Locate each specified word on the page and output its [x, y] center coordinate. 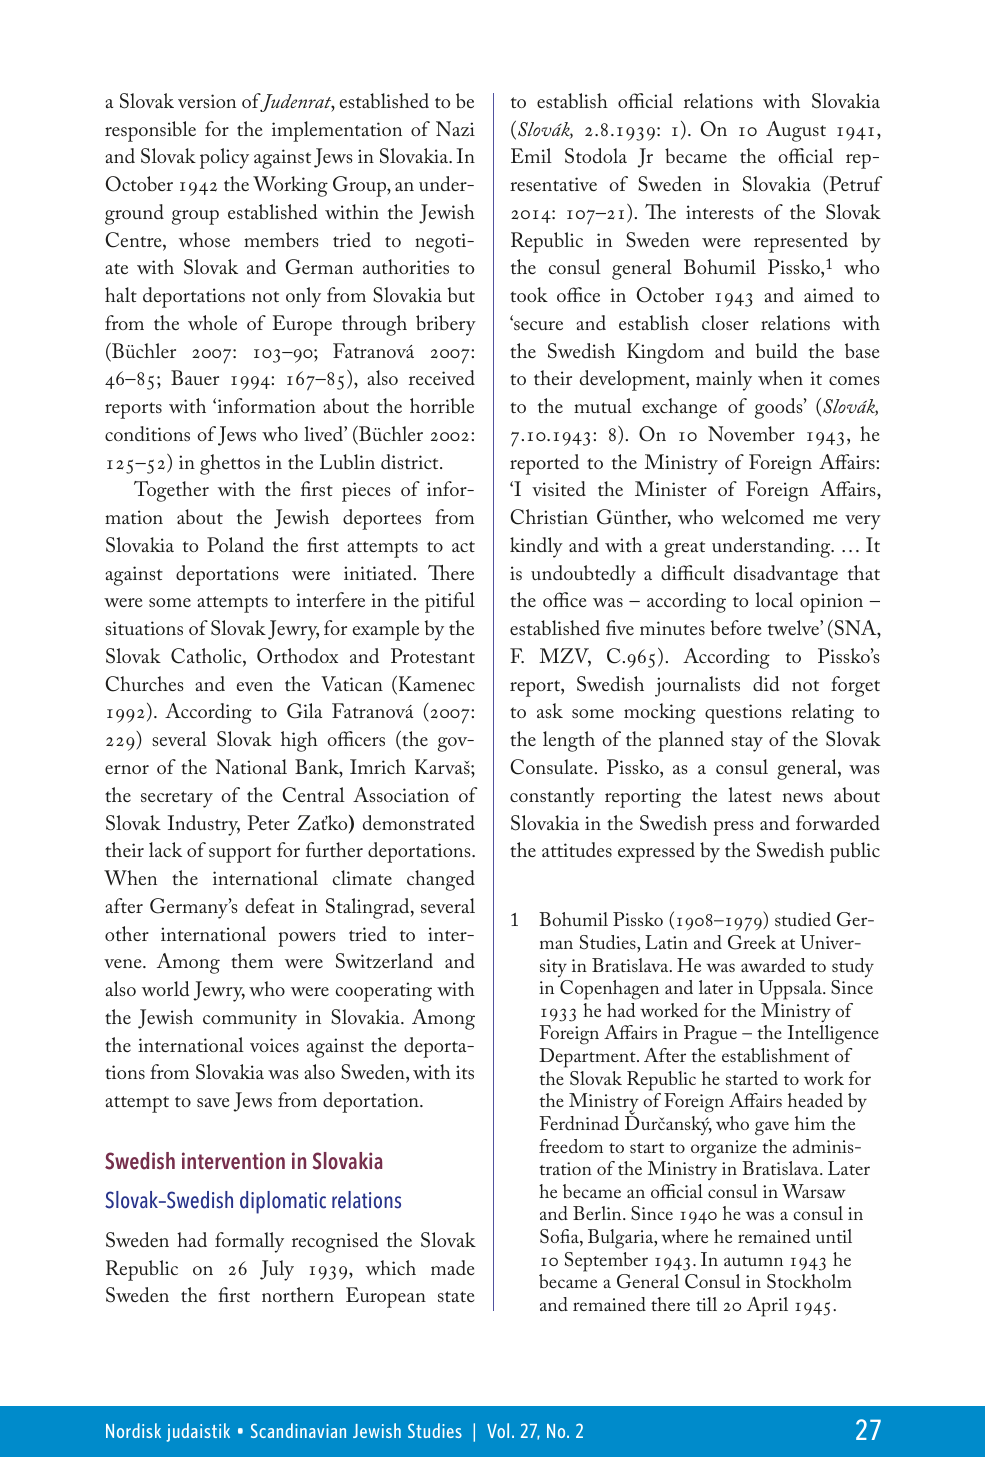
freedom [571, 1146]
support [240, 854]
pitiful [450, 602]
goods [780, 408]
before [735, 627]
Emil [531, 155]
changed [441, 880]
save [213, 1102]
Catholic [207, 657]
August [796, 131]
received [442, 378]
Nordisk [133, 1430]
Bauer [195, 377]
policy [224, 158]
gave [772, 1128]
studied [803, 919]
